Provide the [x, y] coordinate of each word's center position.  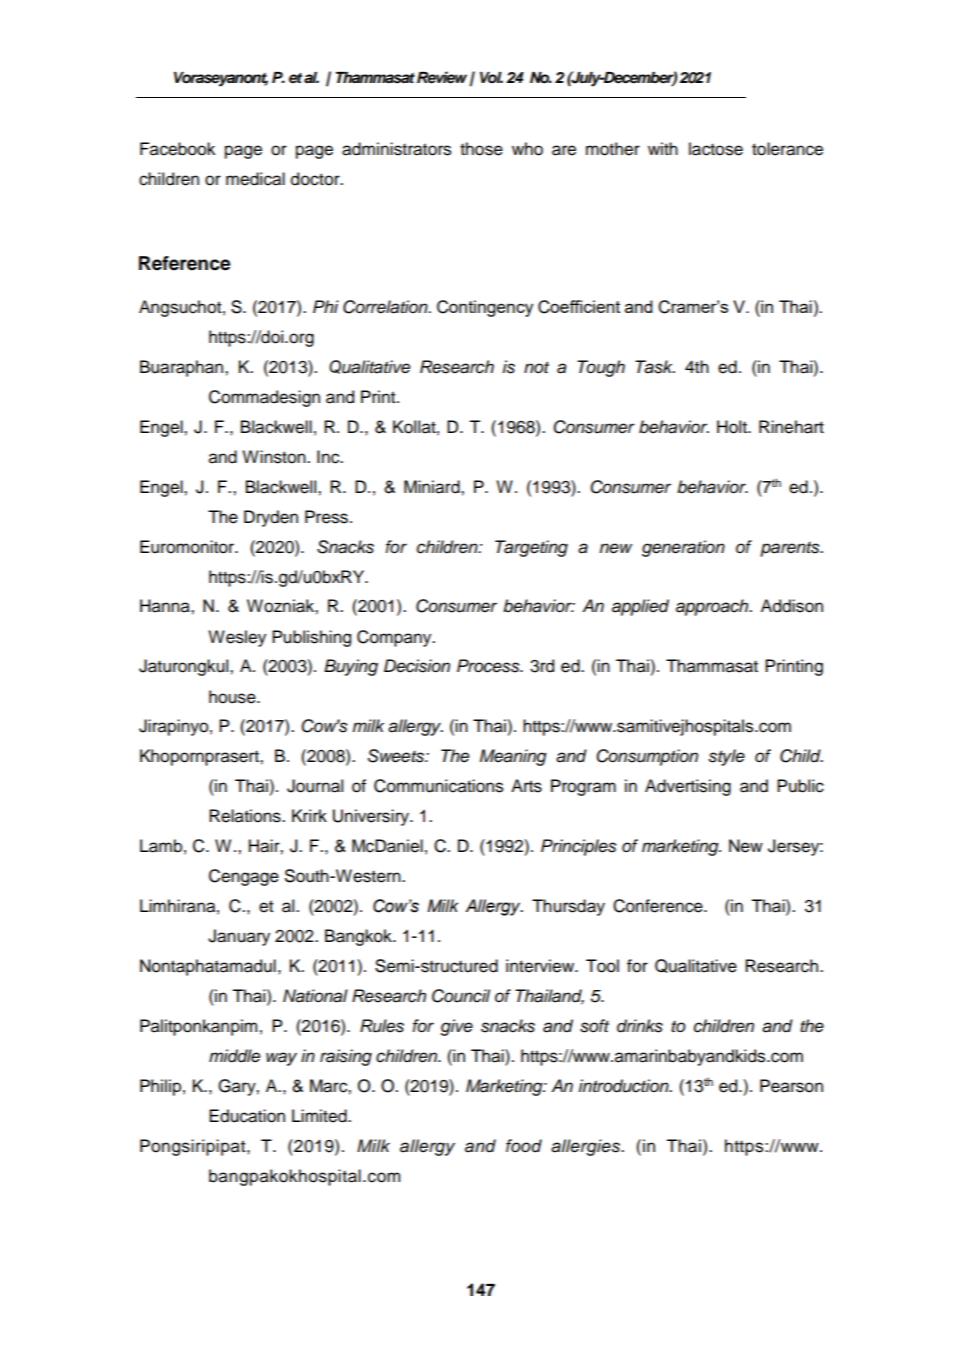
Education [247, 1116]
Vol [491, 78]
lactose [716, 149]
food [524, 1146]
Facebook [177, 149]
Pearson [791, 1086]
